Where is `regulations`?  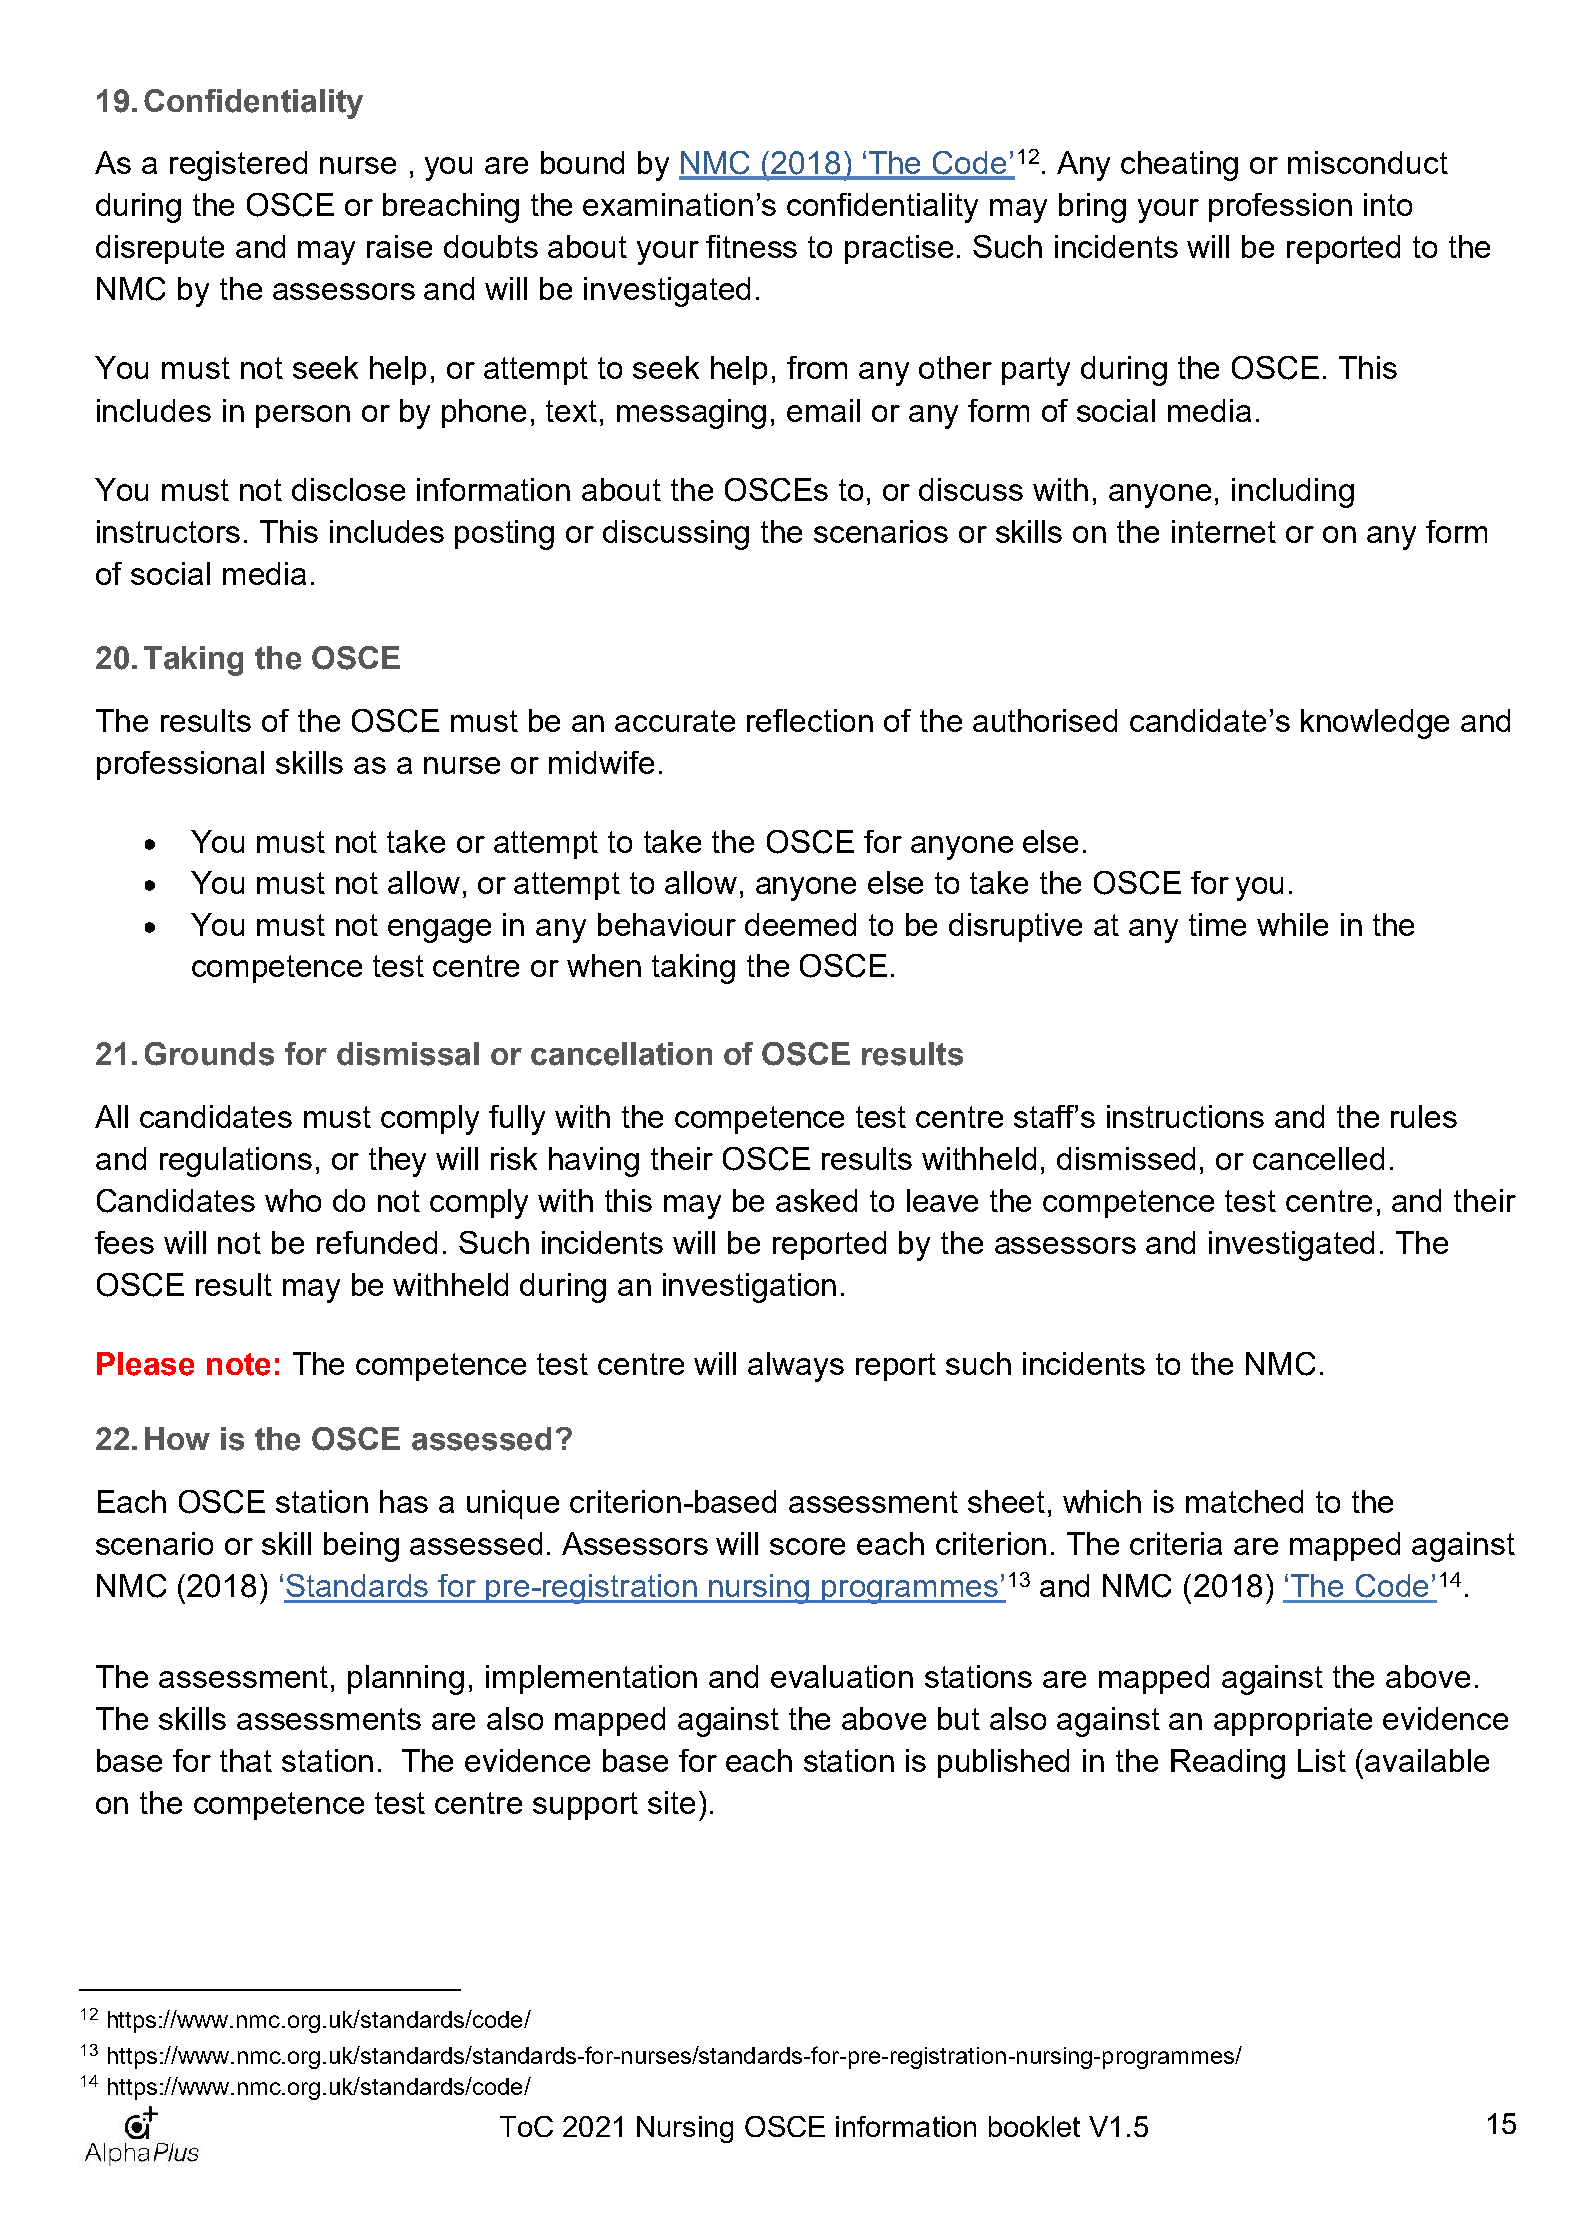
regulations is located at coordinates (236, 1162).
